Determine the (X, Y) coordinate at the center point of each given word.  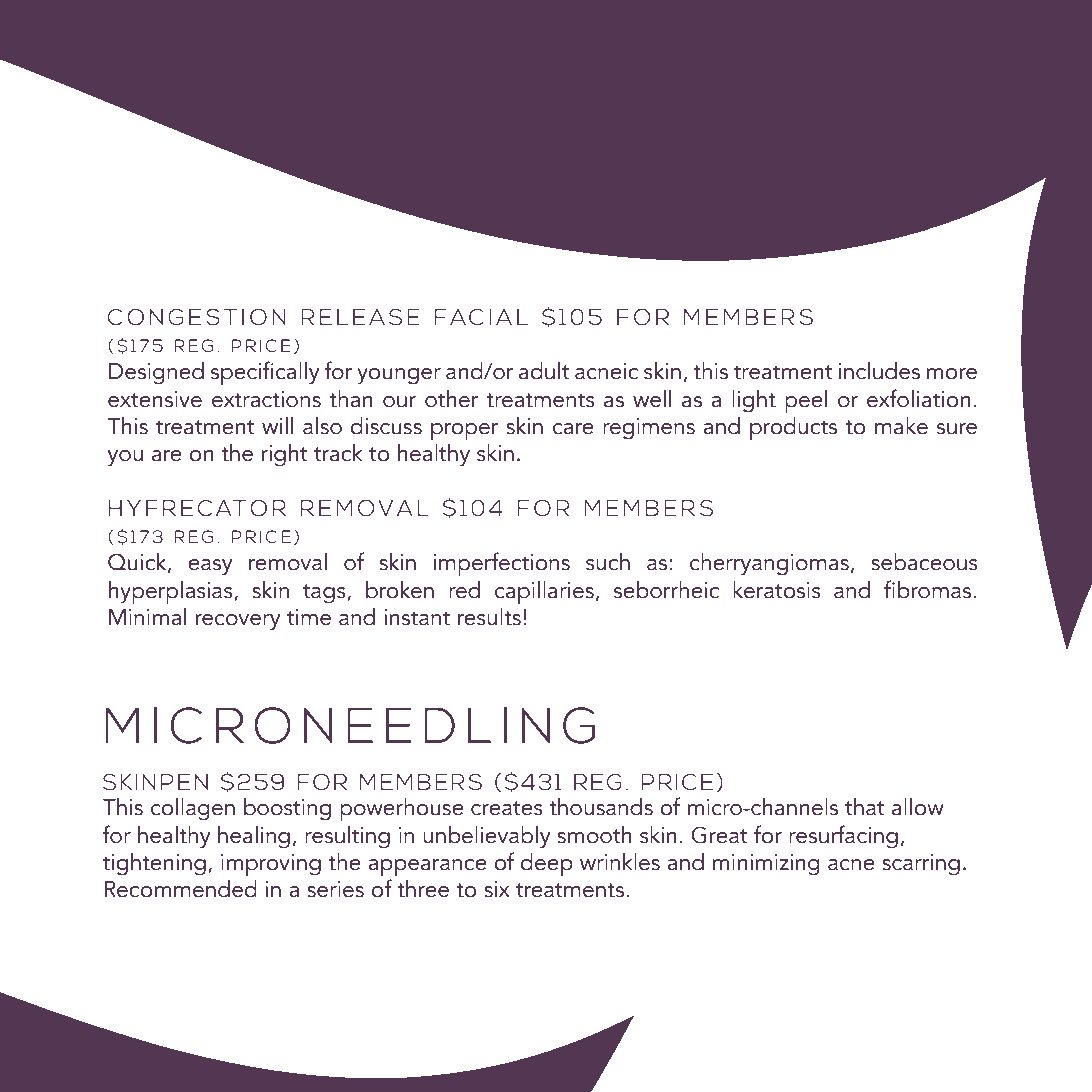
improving (271, 865)
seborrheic (666, 590)
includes (879, 371)
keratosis (777, 590)
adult (544, 371)
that (865, 807)
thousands (601, 807)
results (489, 617)
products (793, 429)
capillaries (544, 593)
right (285, 455)
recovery (238, 622)
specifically (265, 373)
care (573, 429)
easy (210, 567)
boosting (287, 809)
